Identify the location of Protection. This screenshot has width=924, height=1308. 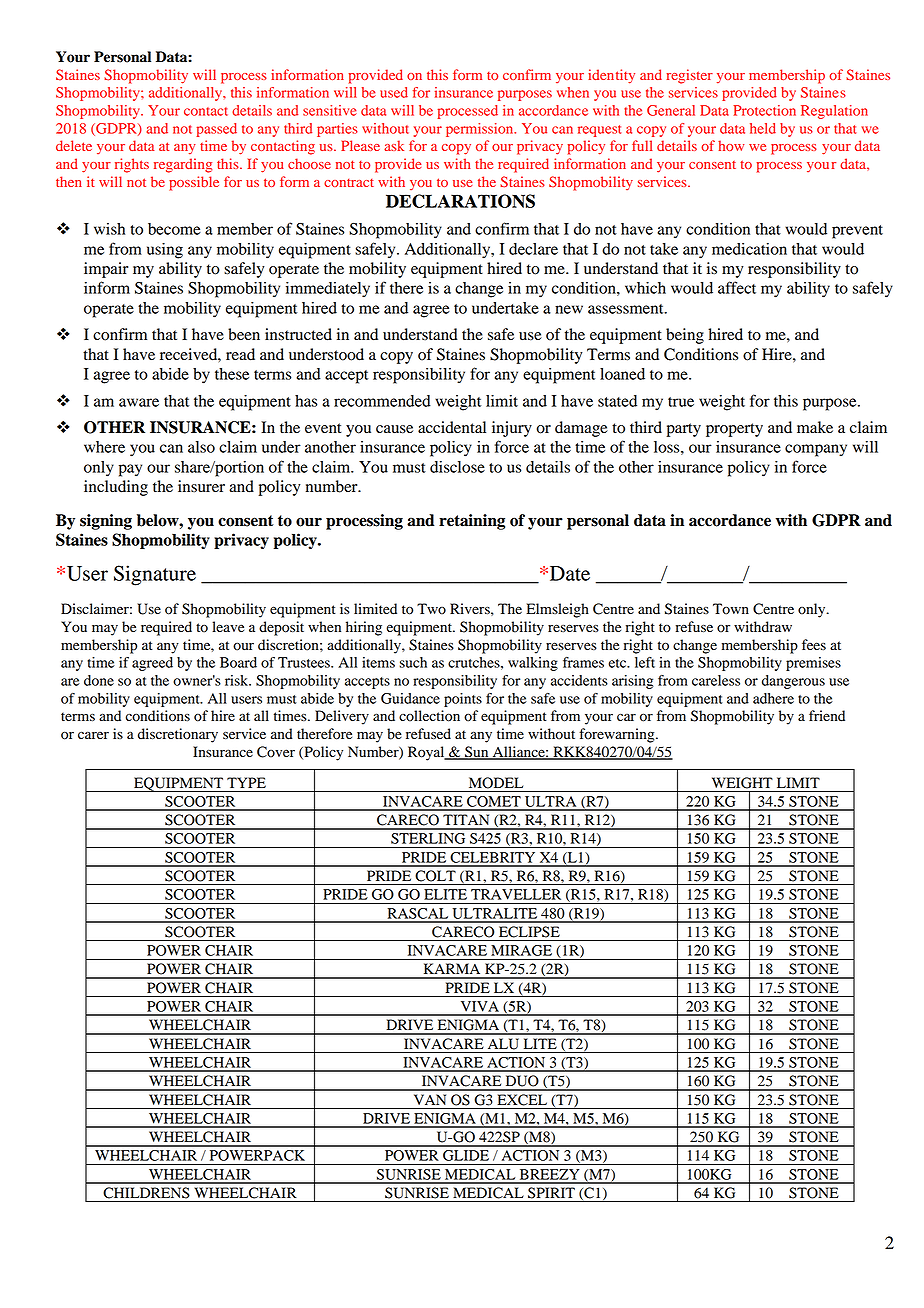
(764, 110).
